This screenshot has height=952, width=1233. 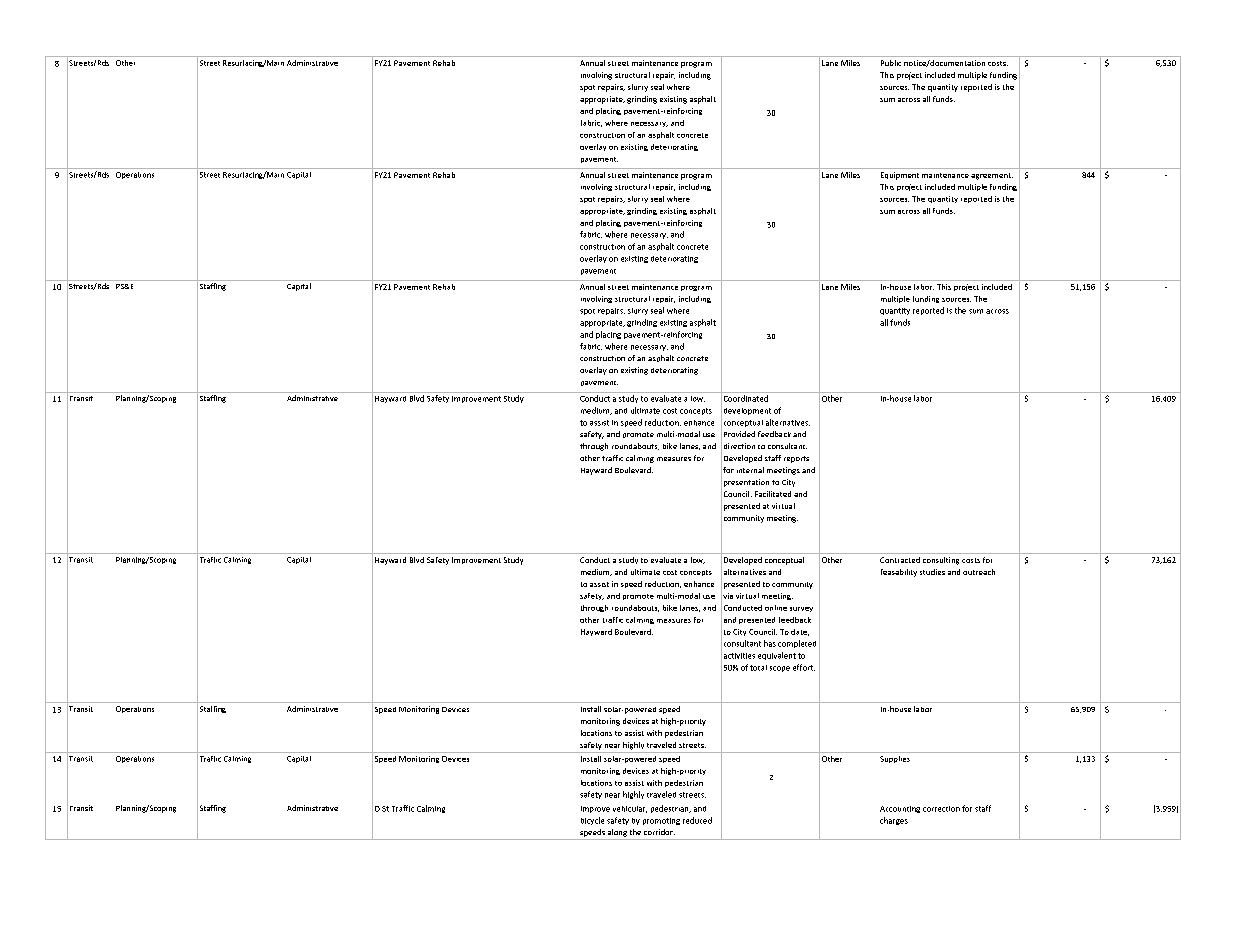 I want to click on studies, so click(x=932, y=572).
